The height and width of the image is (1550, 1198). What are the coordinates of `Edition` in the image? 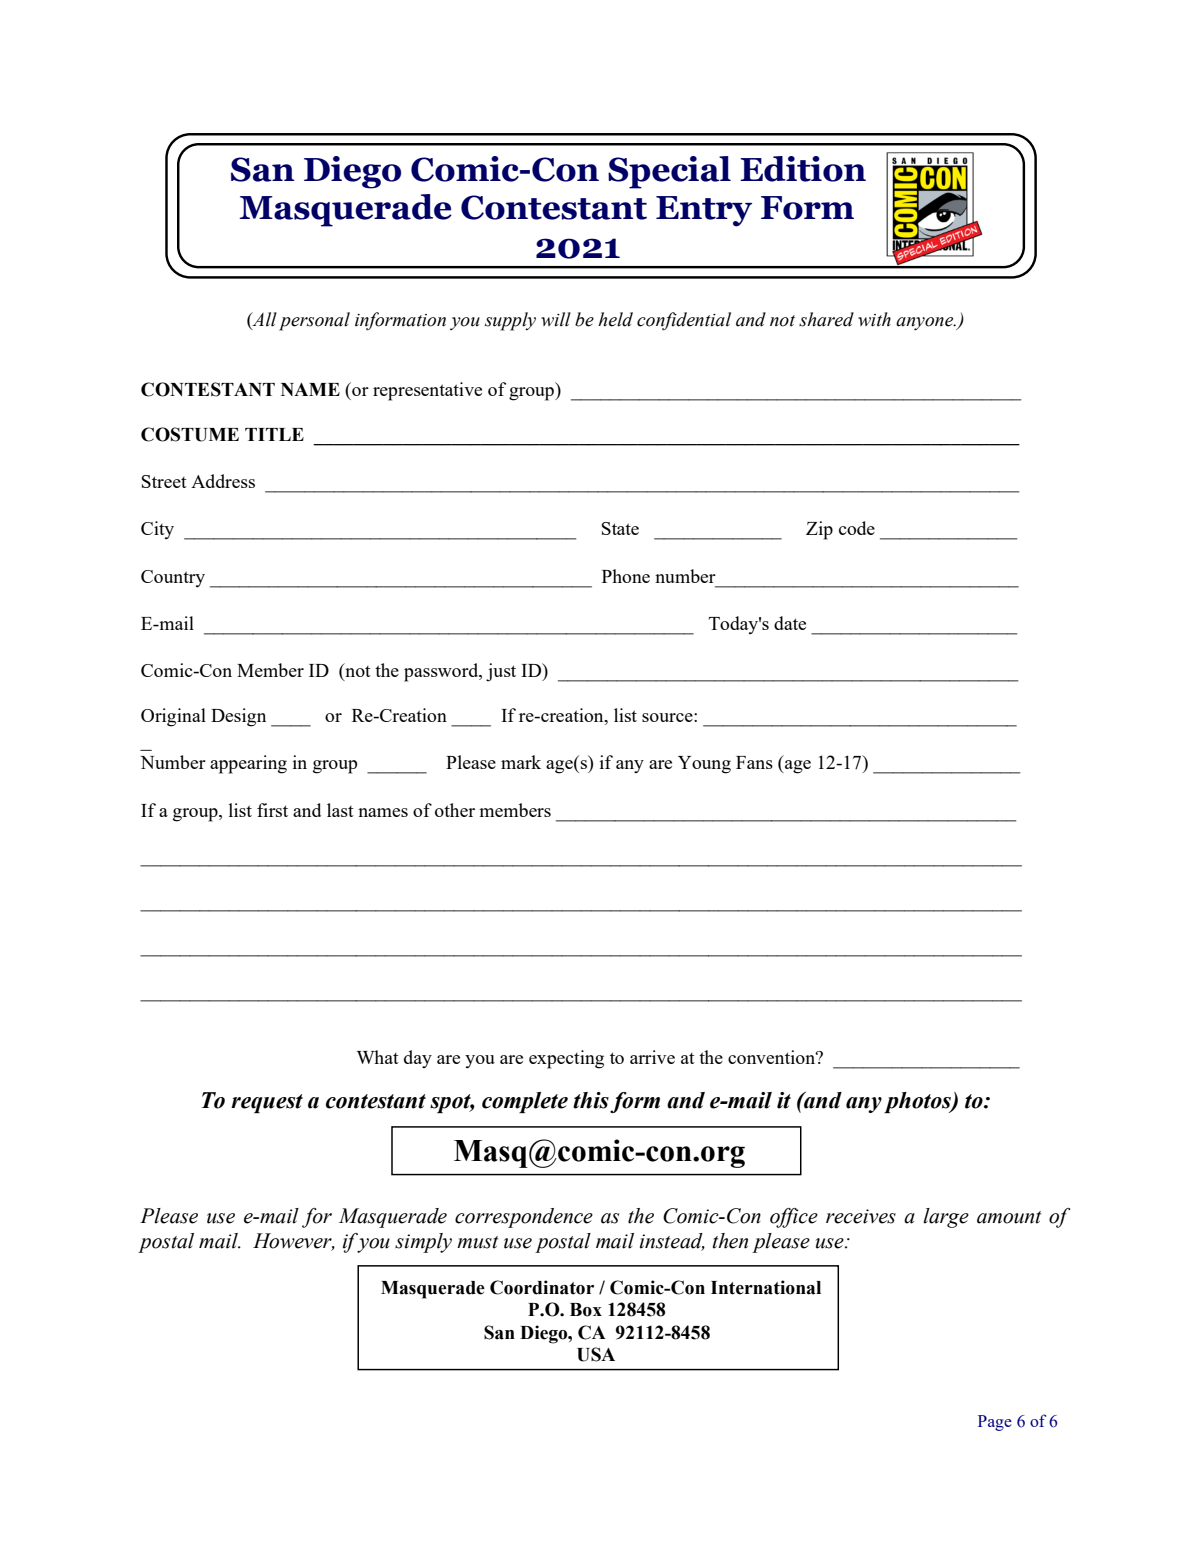 It's located at (803, 169).
